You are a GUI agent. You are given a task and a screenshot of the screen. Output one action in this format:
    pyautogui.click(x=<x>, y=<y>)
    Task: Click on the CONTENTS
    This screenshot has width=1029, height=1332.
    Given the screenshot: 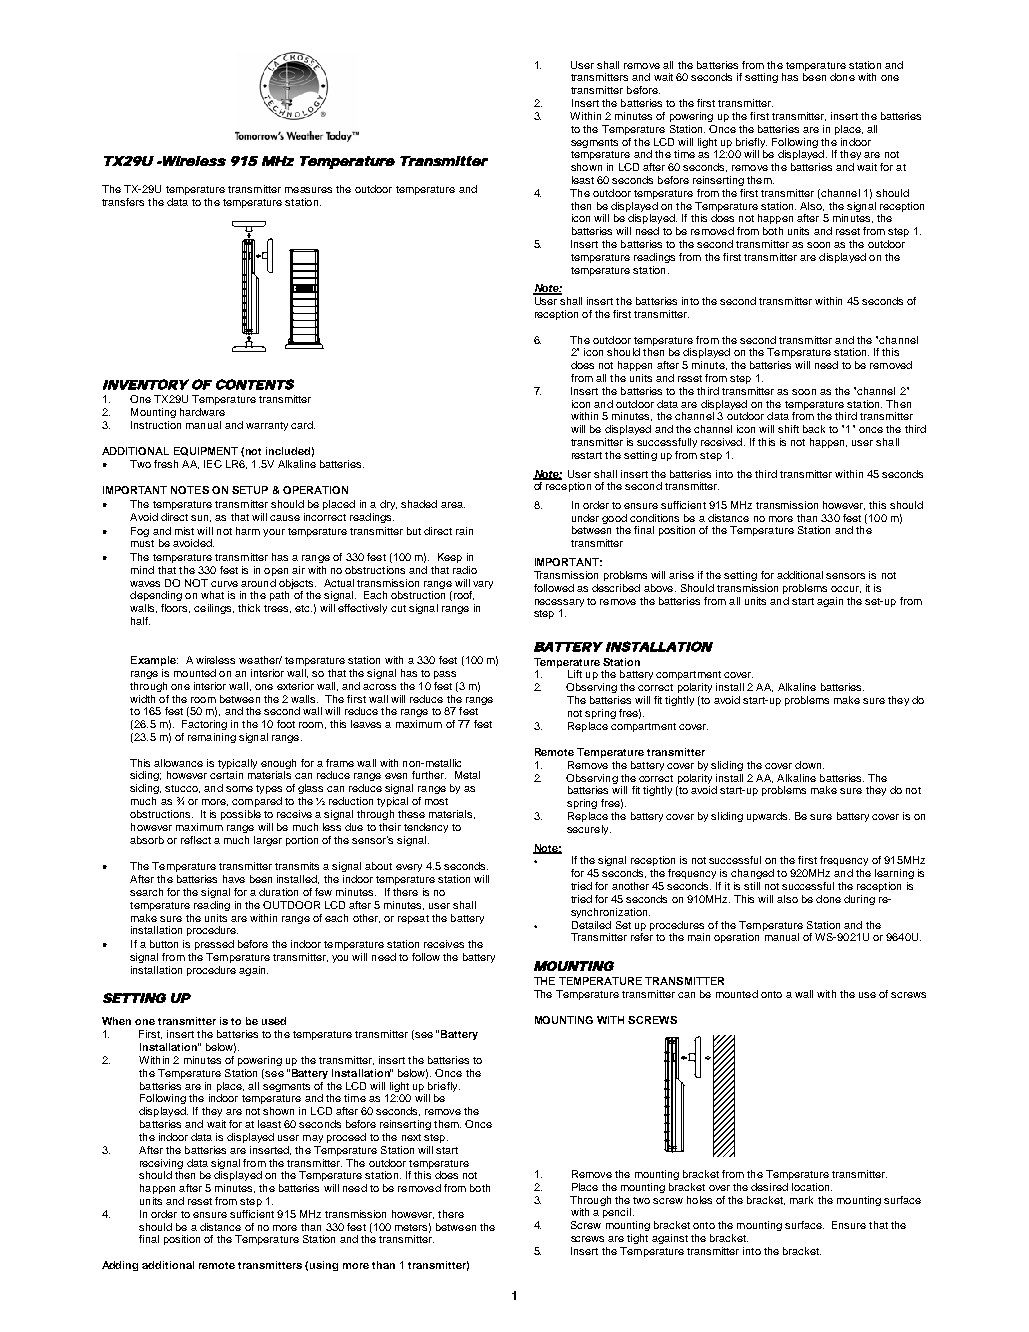 What is the action you would take?
    pyautogui.click(x=255, y=384)
